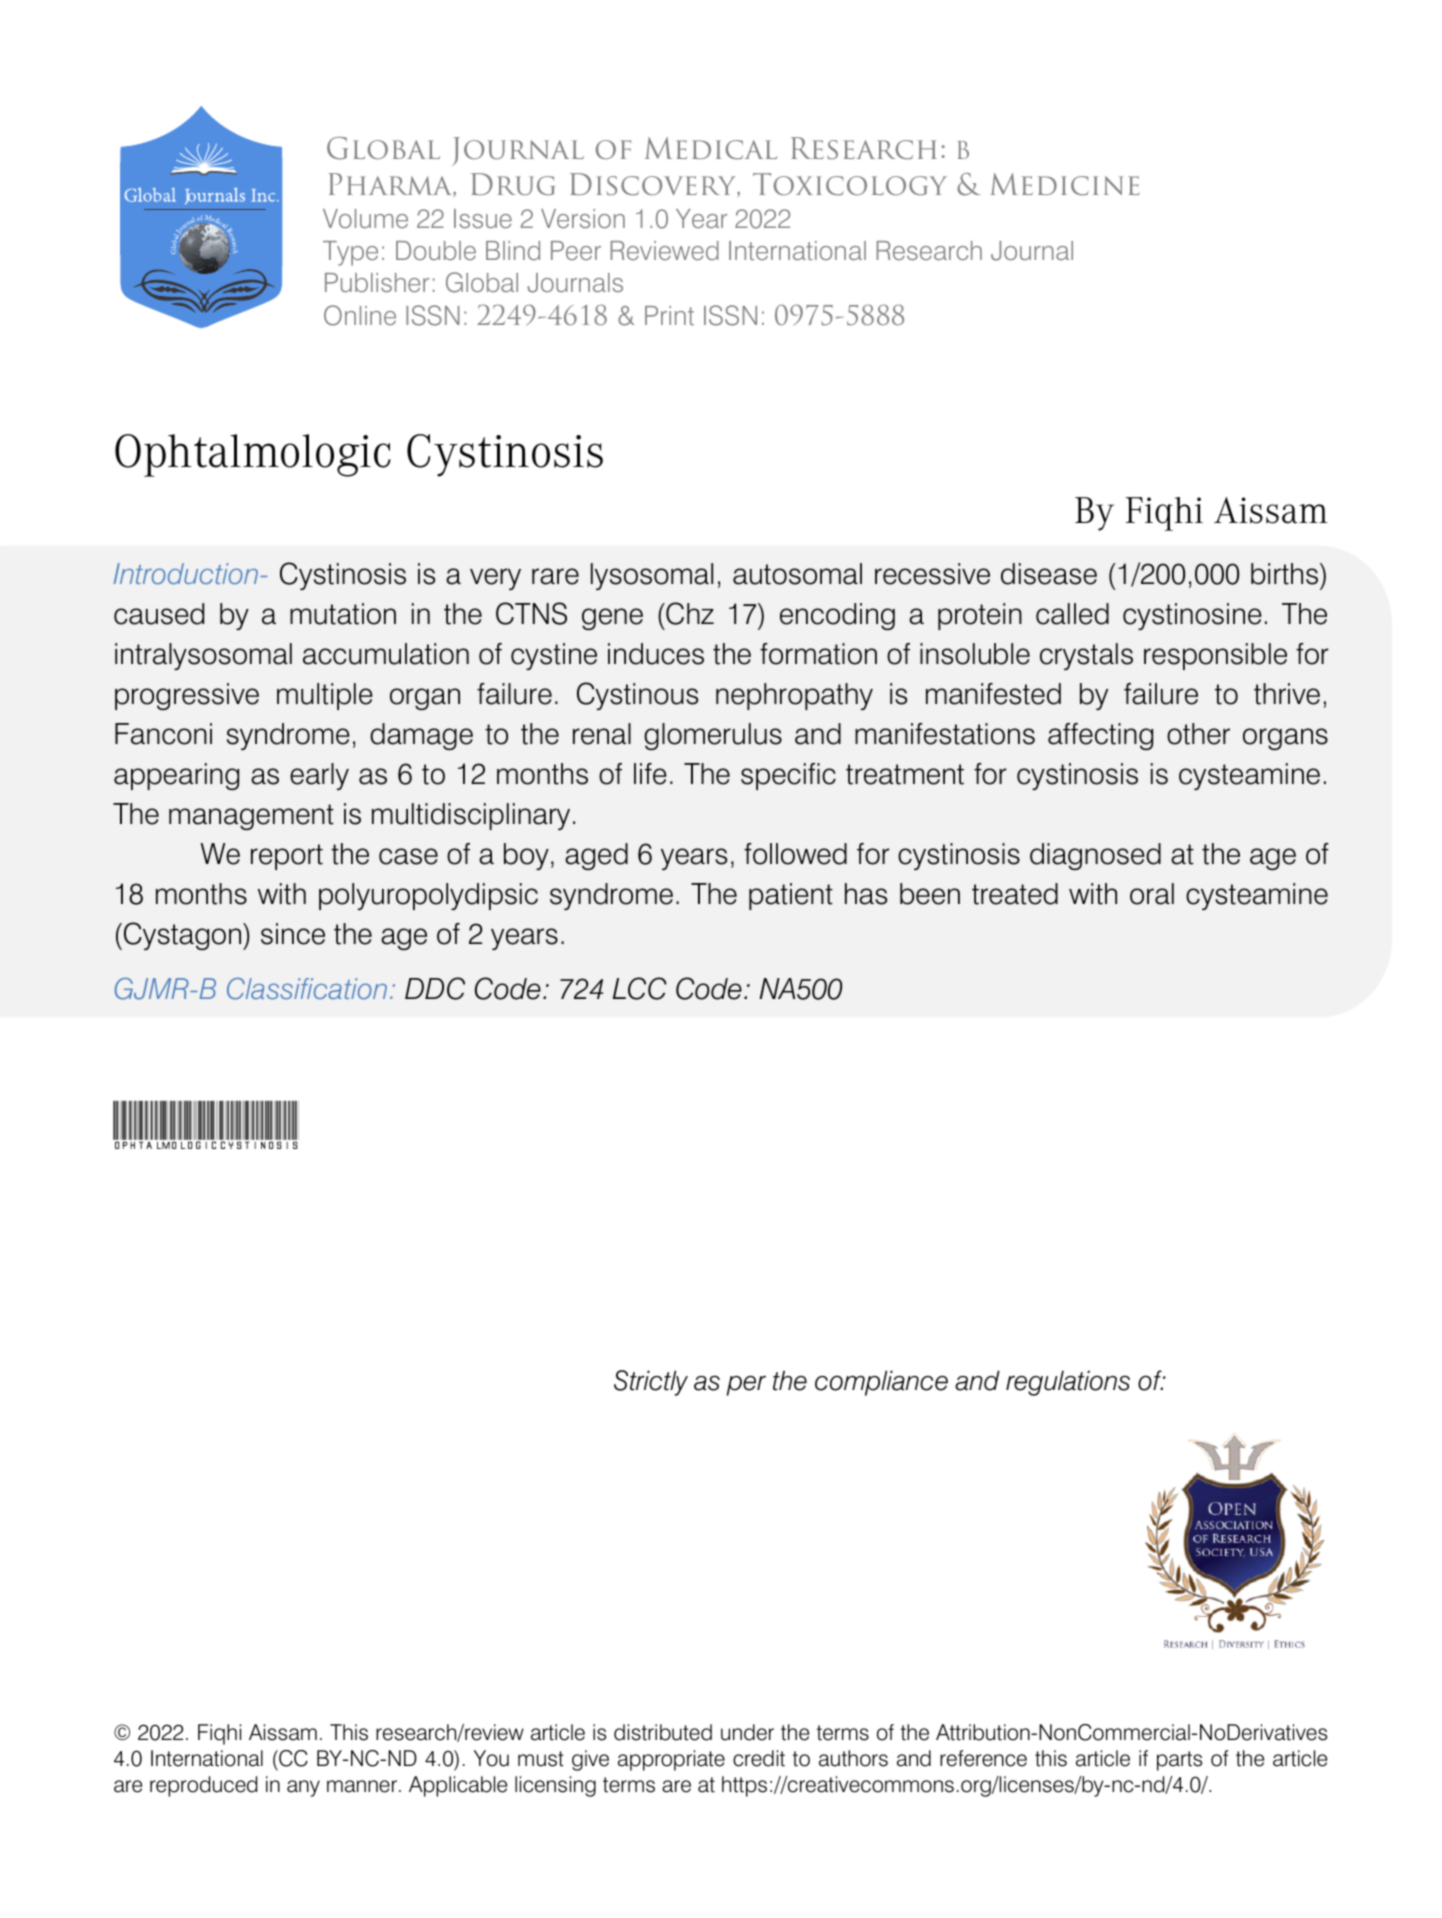 The height and width of the document is (1918, 1442). Describe the element at coordinates (1065, 184) in the document. I see `Medicine` at that location.
